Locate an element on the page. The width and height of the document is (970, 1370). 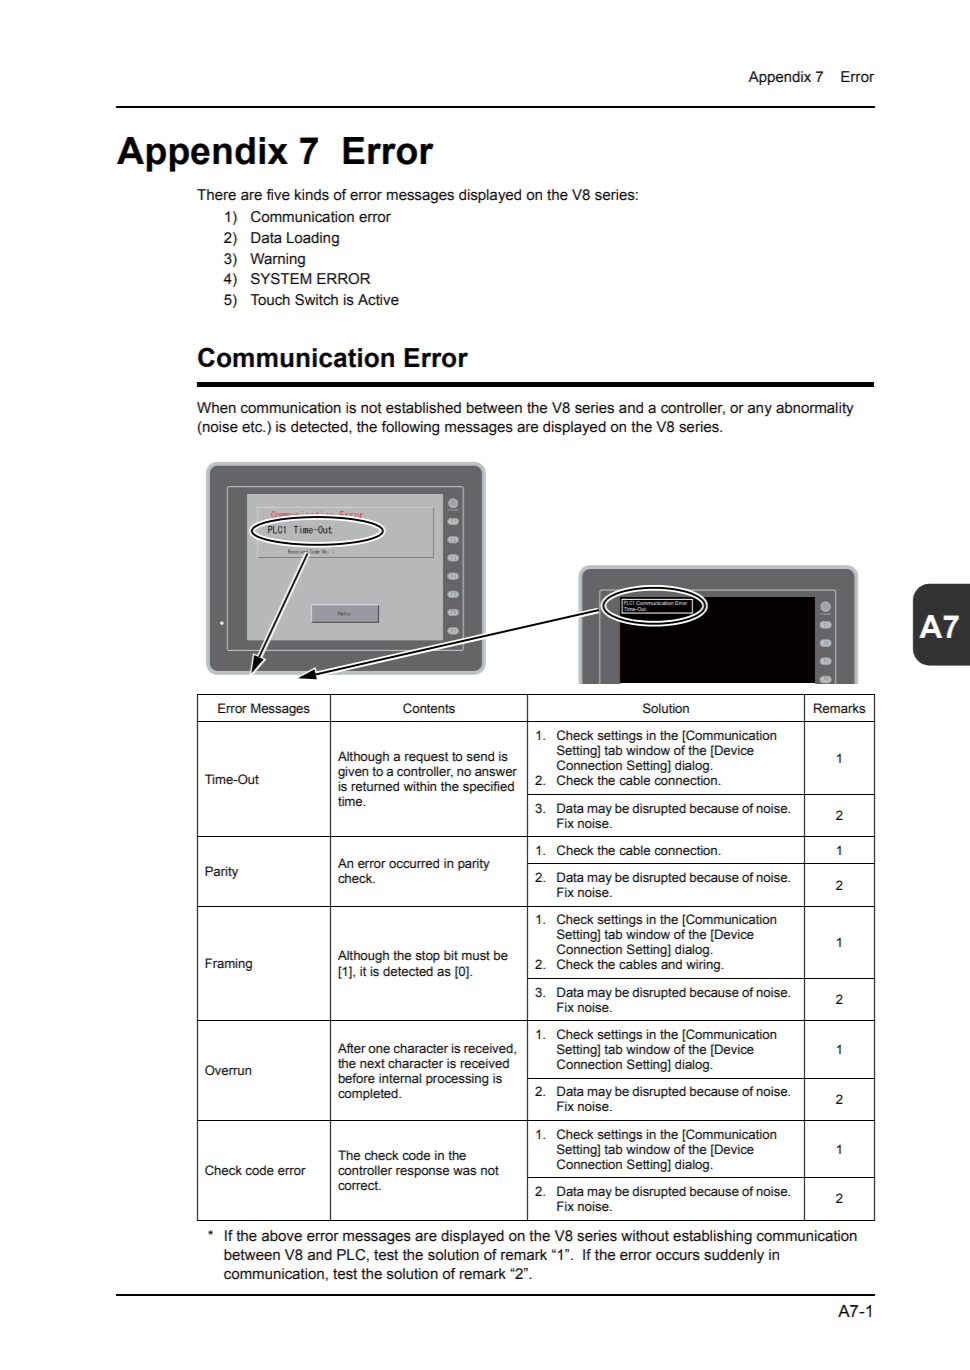
any is located at coordinates (760, 410).
